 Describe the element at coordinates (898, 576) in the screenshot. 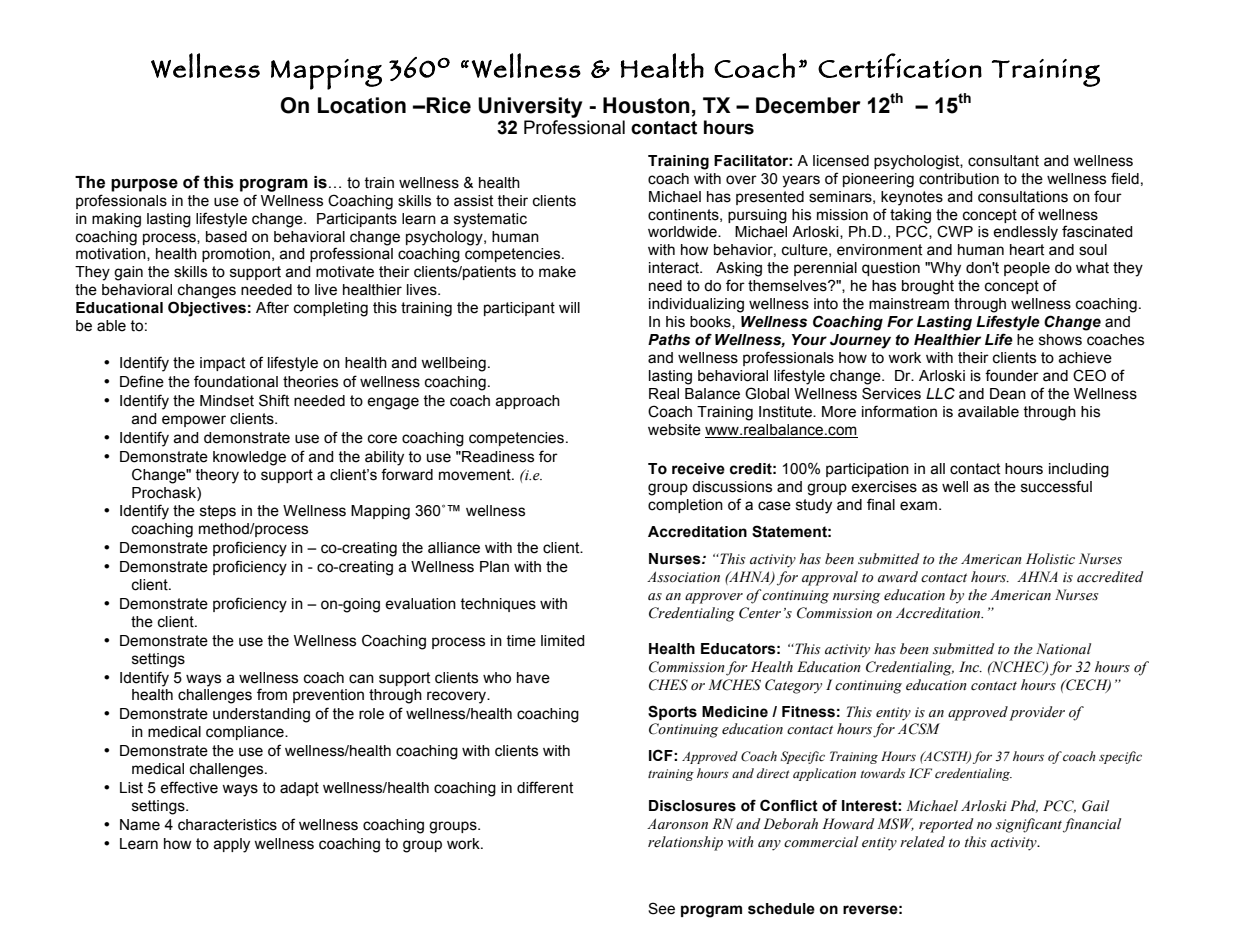

I see `award` at that location.
